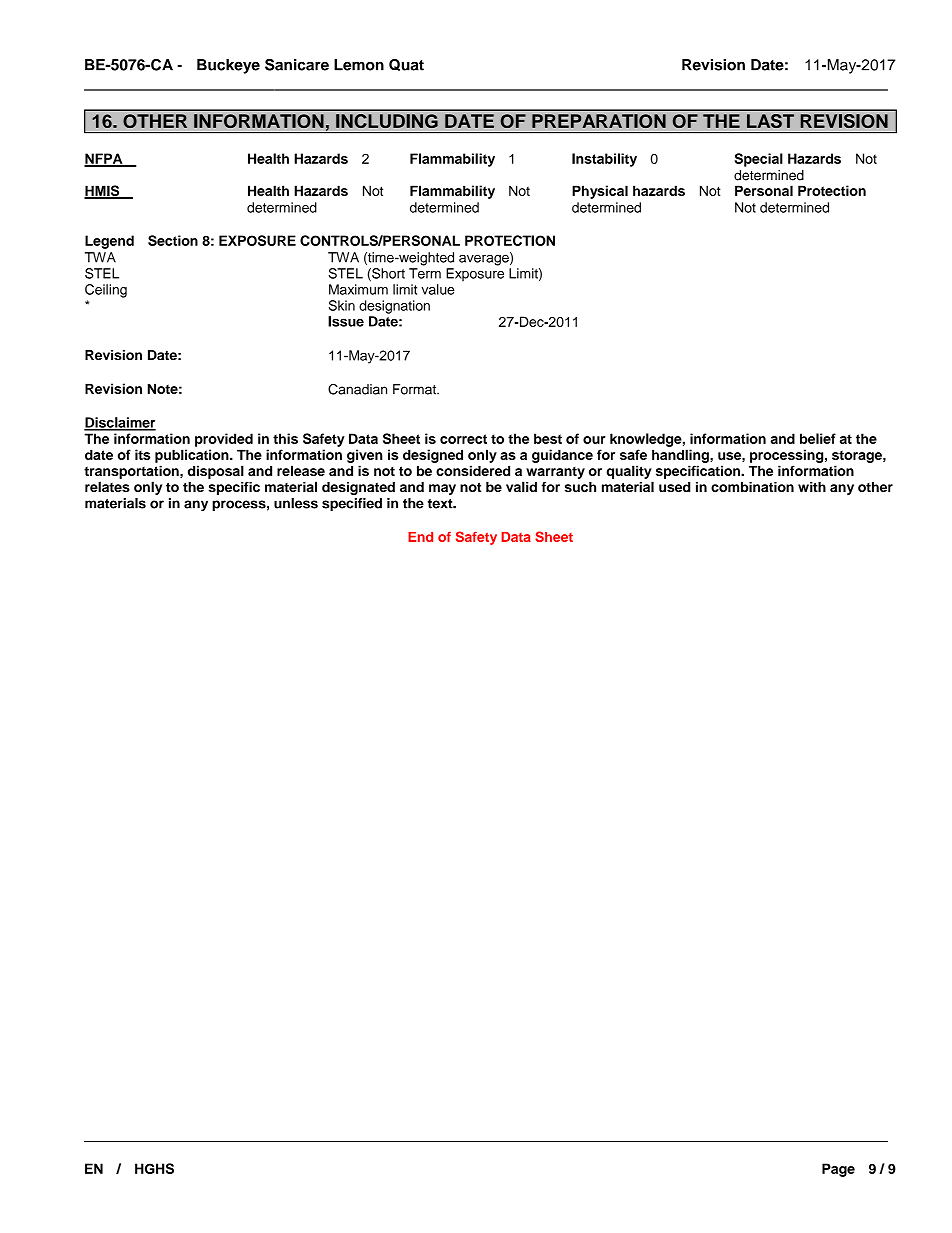 The image size is (952, 1233). What do you see at coordinates (296, 503) in the page?
I see `unless` at bounding box center [296, 503].
